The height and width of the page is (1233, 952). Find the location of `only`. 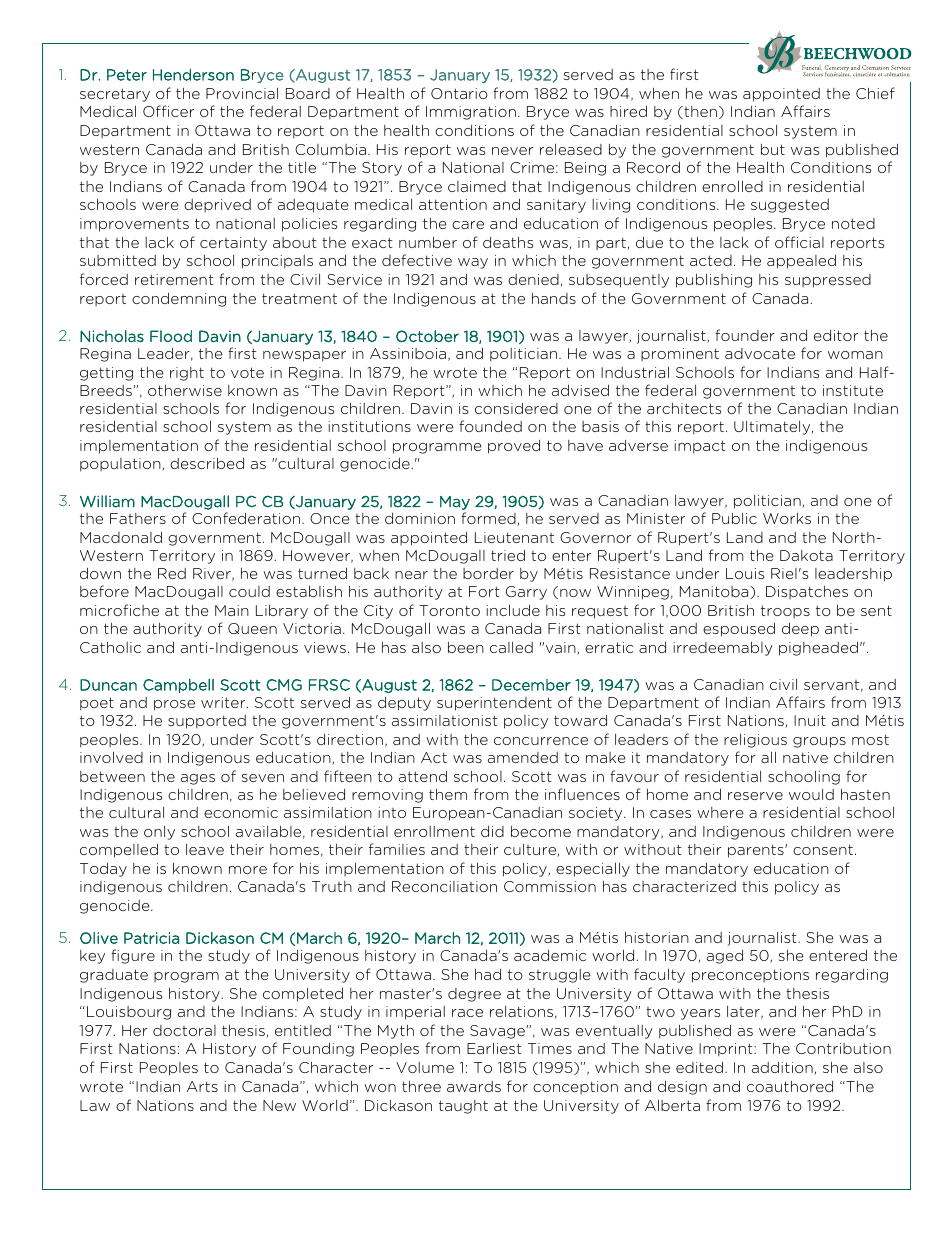

only is located at coordinates (159, 833).
